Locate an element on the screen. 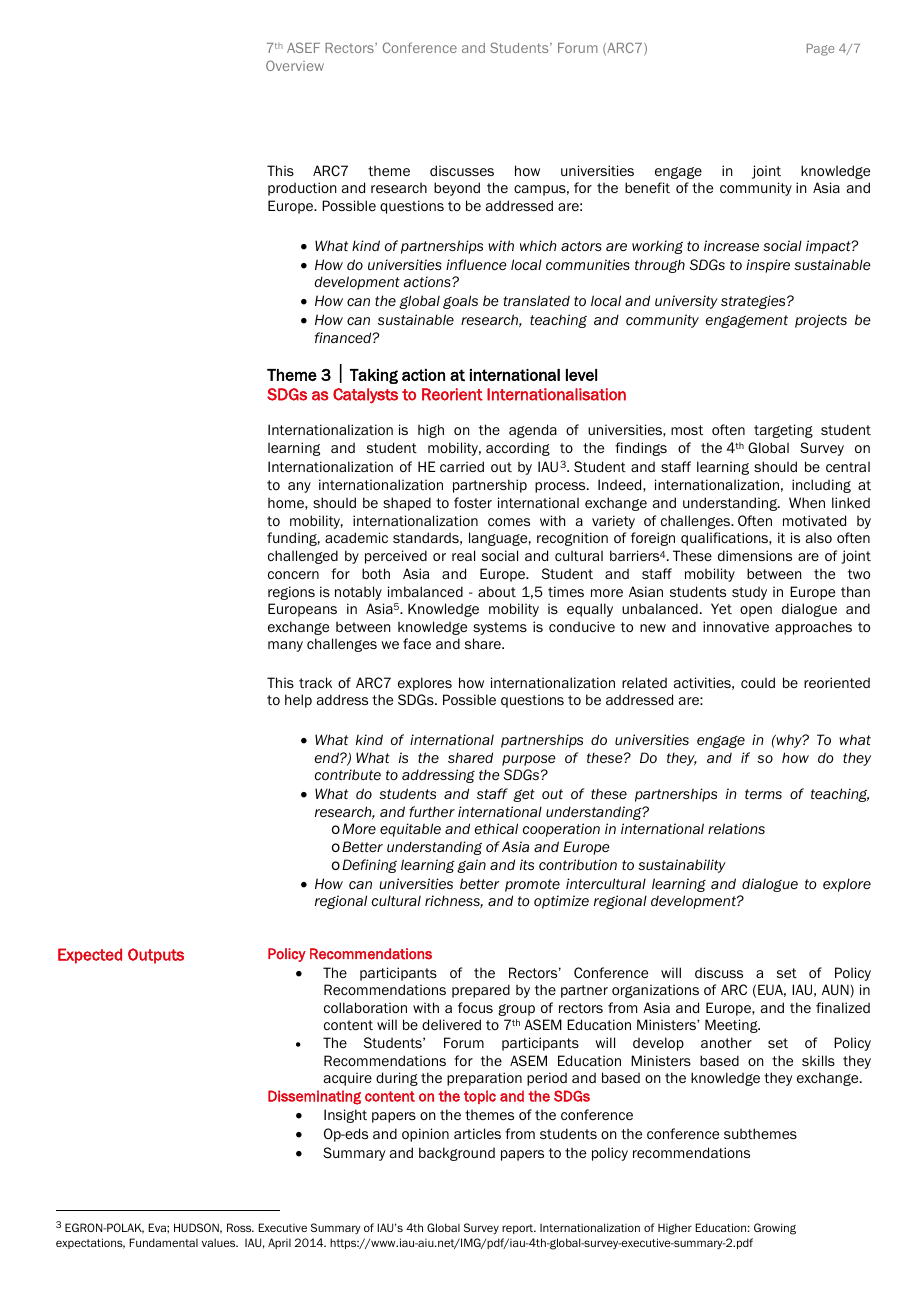 This screenshot has width=924, height=1307. many is located at coordinates (285, 646).
